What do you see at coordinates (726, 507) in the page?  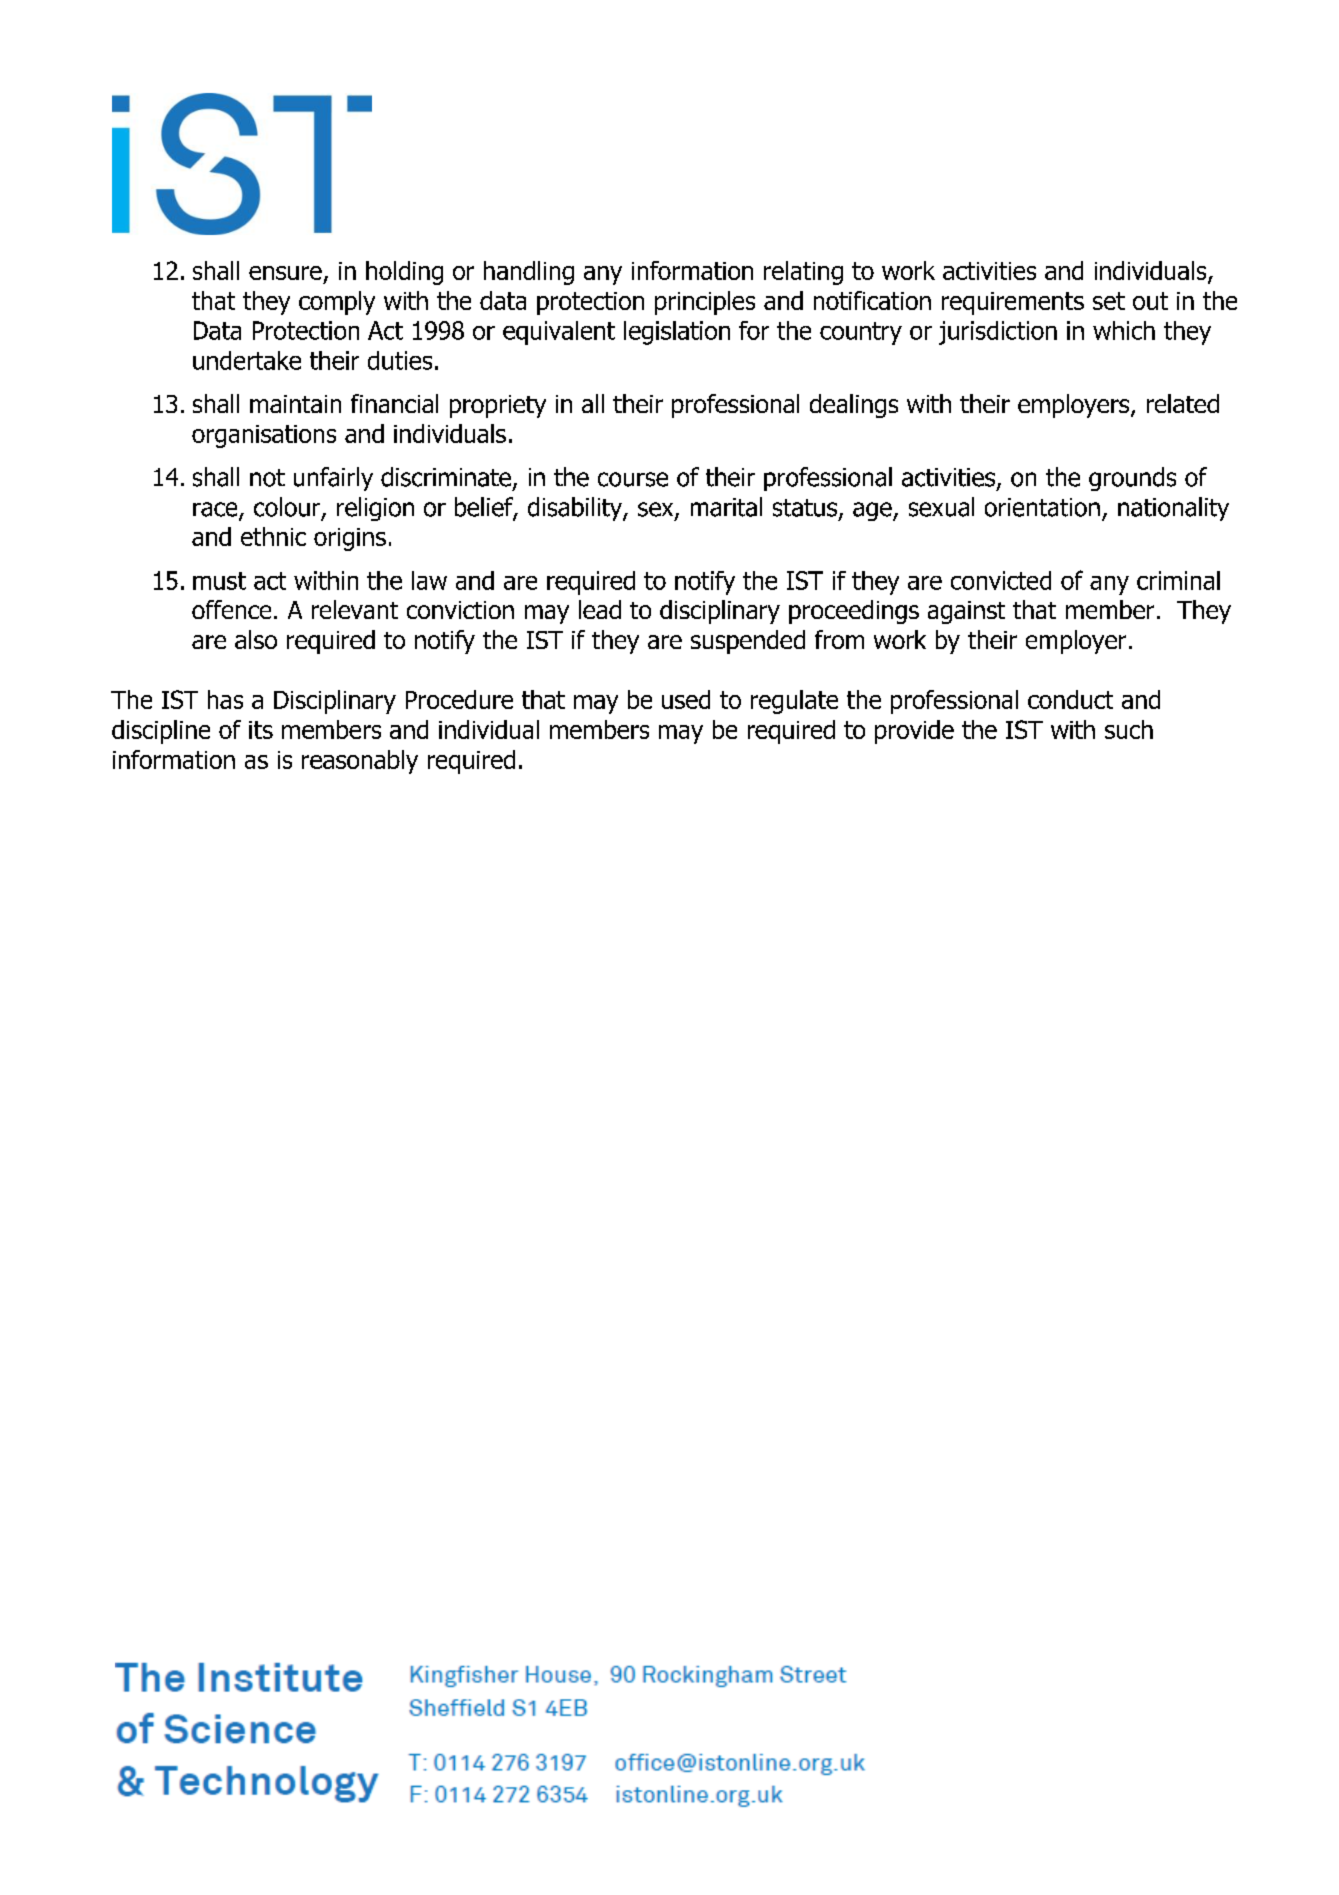 I see `marital` at bounding box center [726, 507].
